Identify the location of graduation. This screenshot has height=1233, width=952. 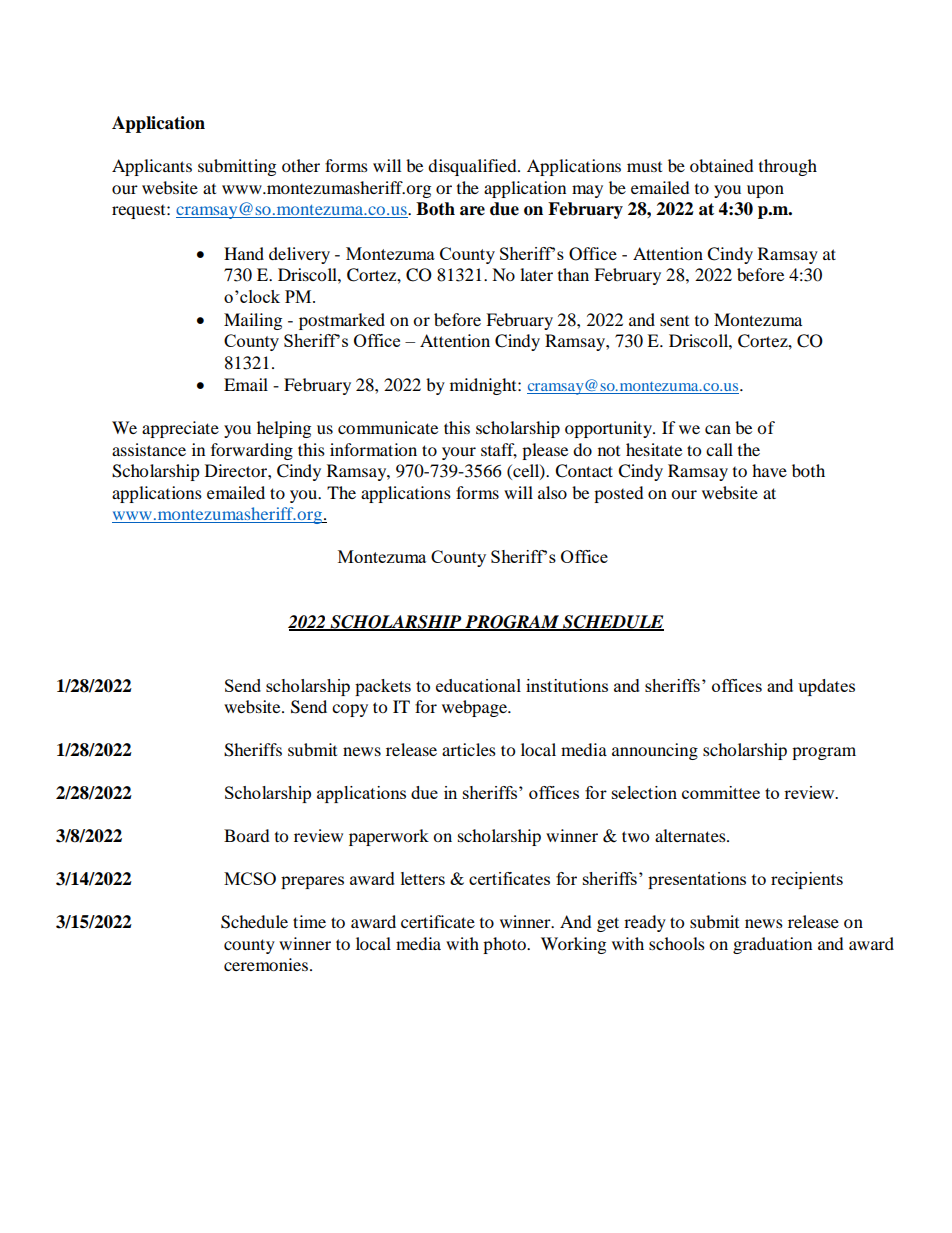
(772, 945).
